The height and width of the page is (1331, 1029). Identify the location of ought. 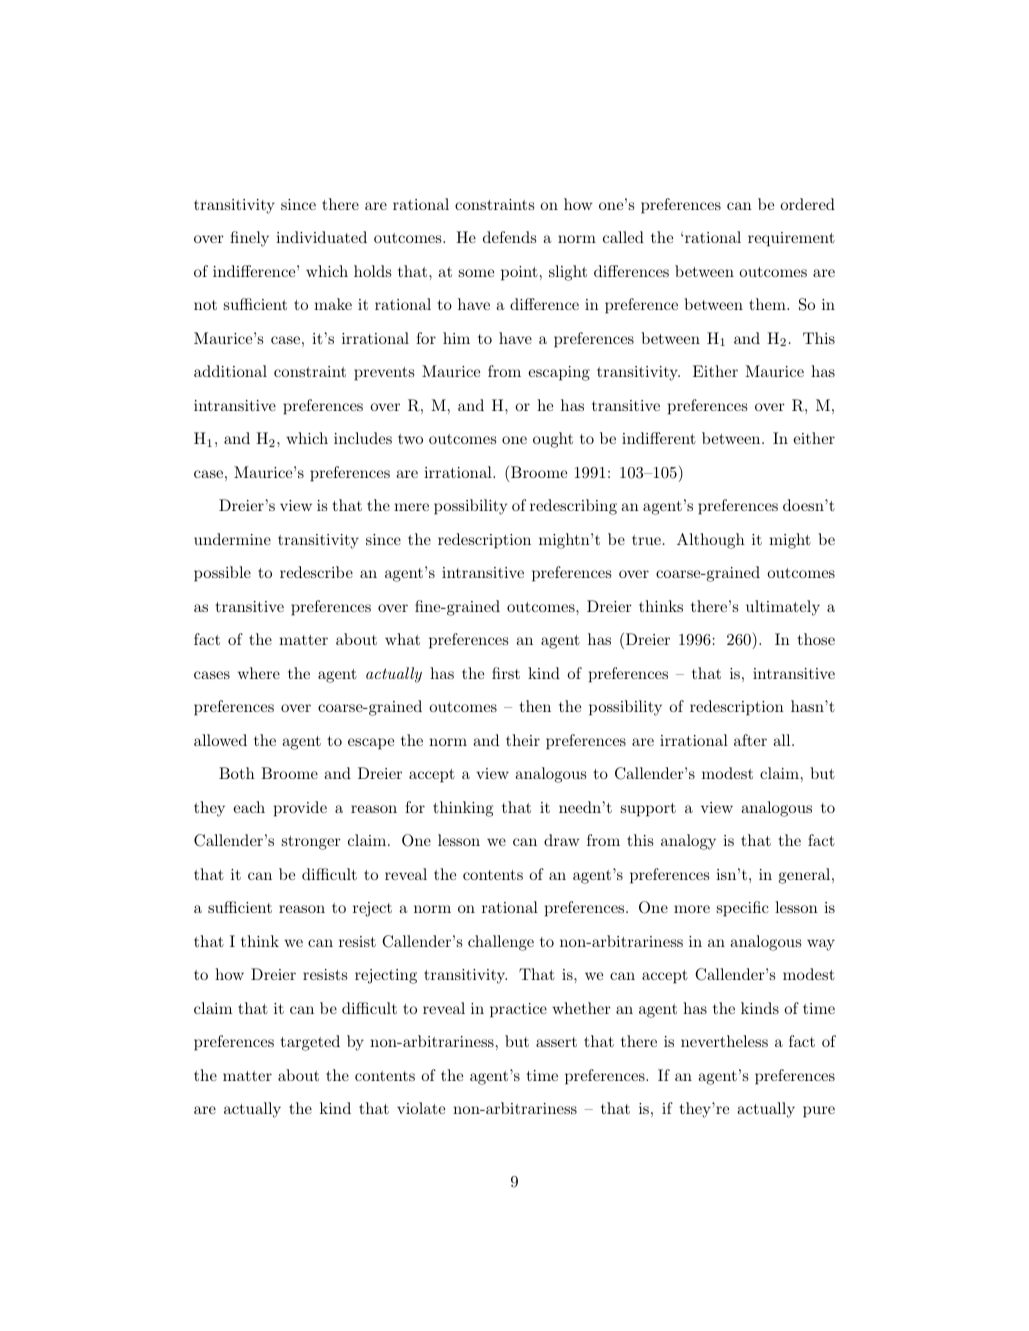
(553, 440).
